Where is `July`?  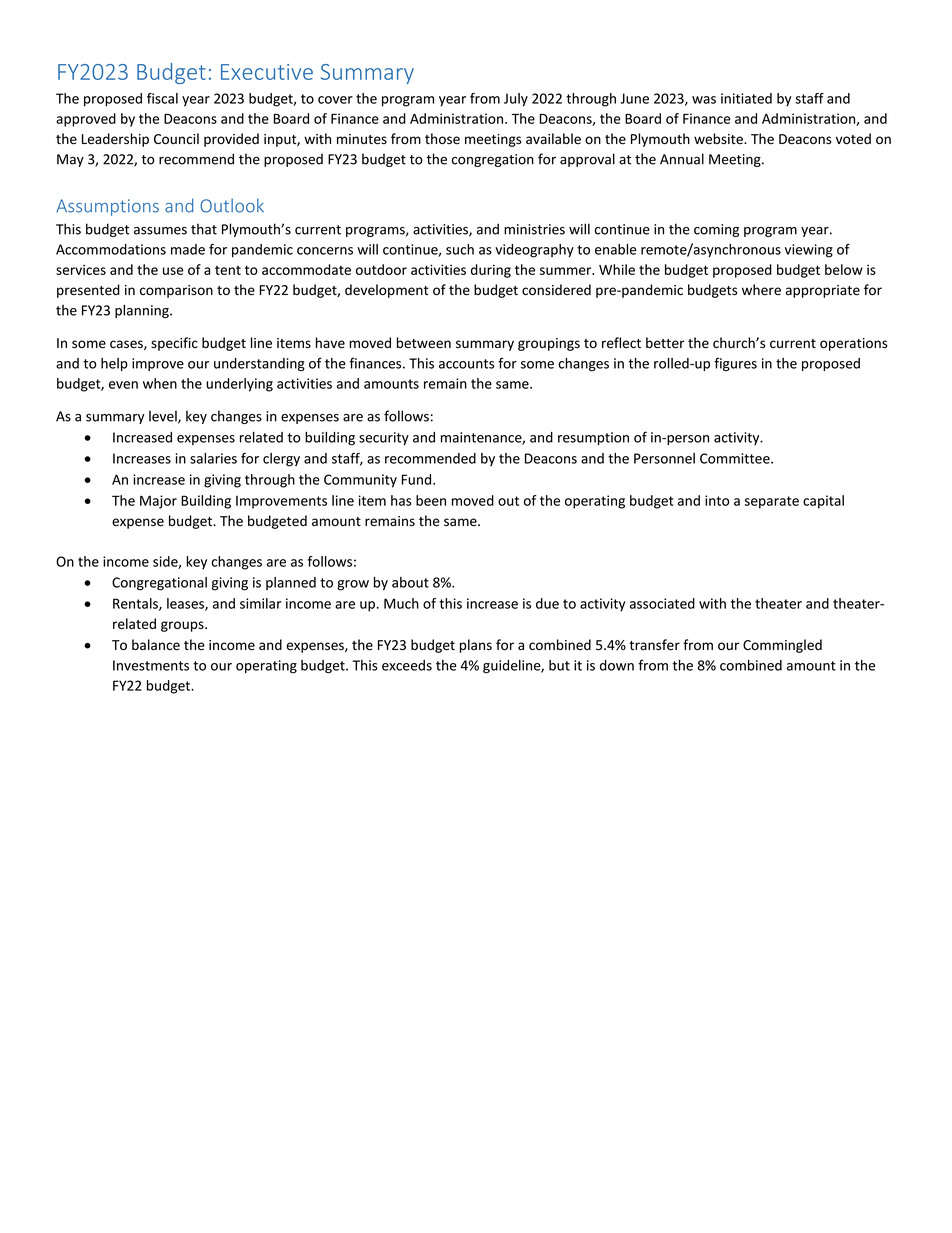
July is located at coordinates (516, 100).
